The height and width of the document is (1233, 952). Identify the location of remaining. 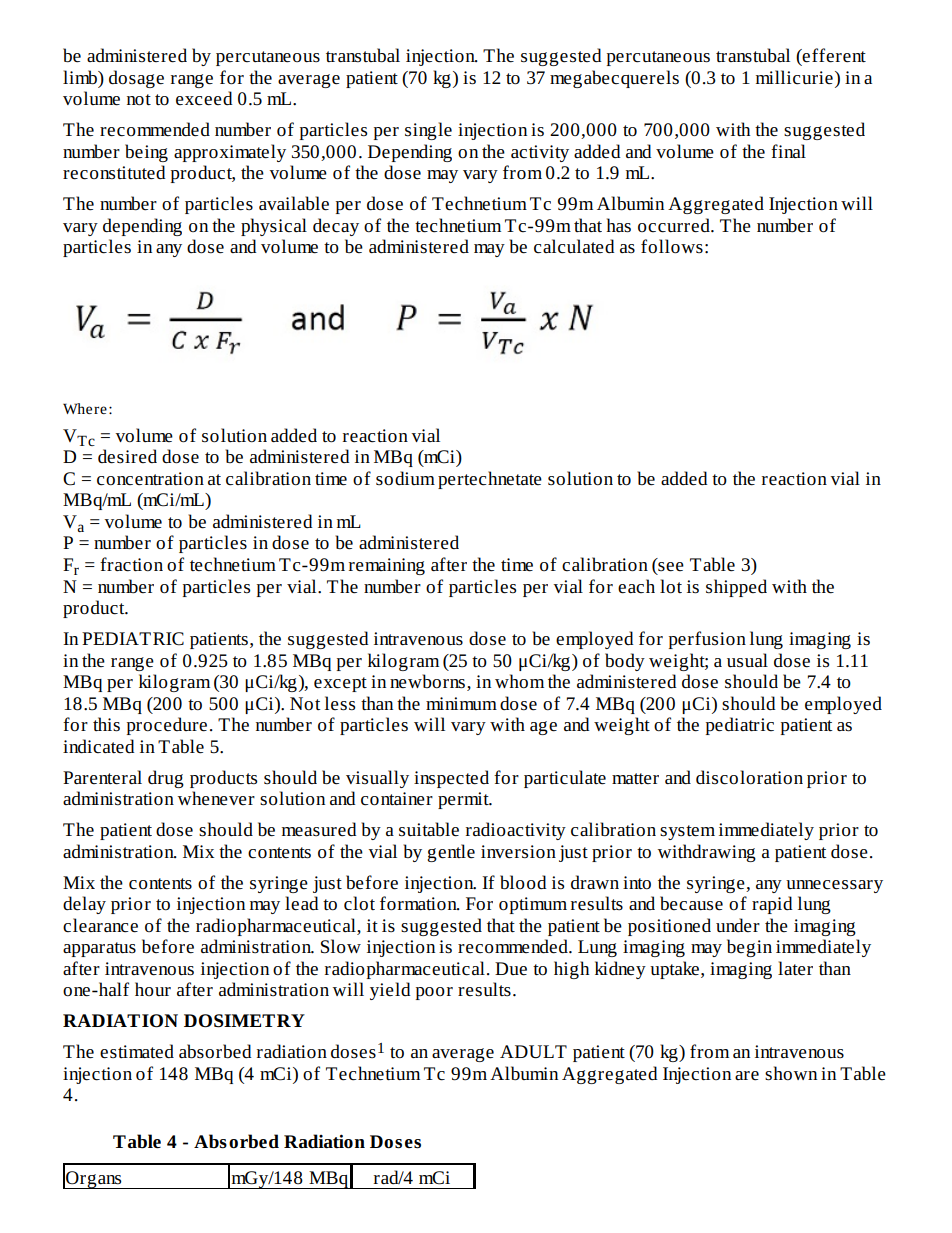
(387, 566).
